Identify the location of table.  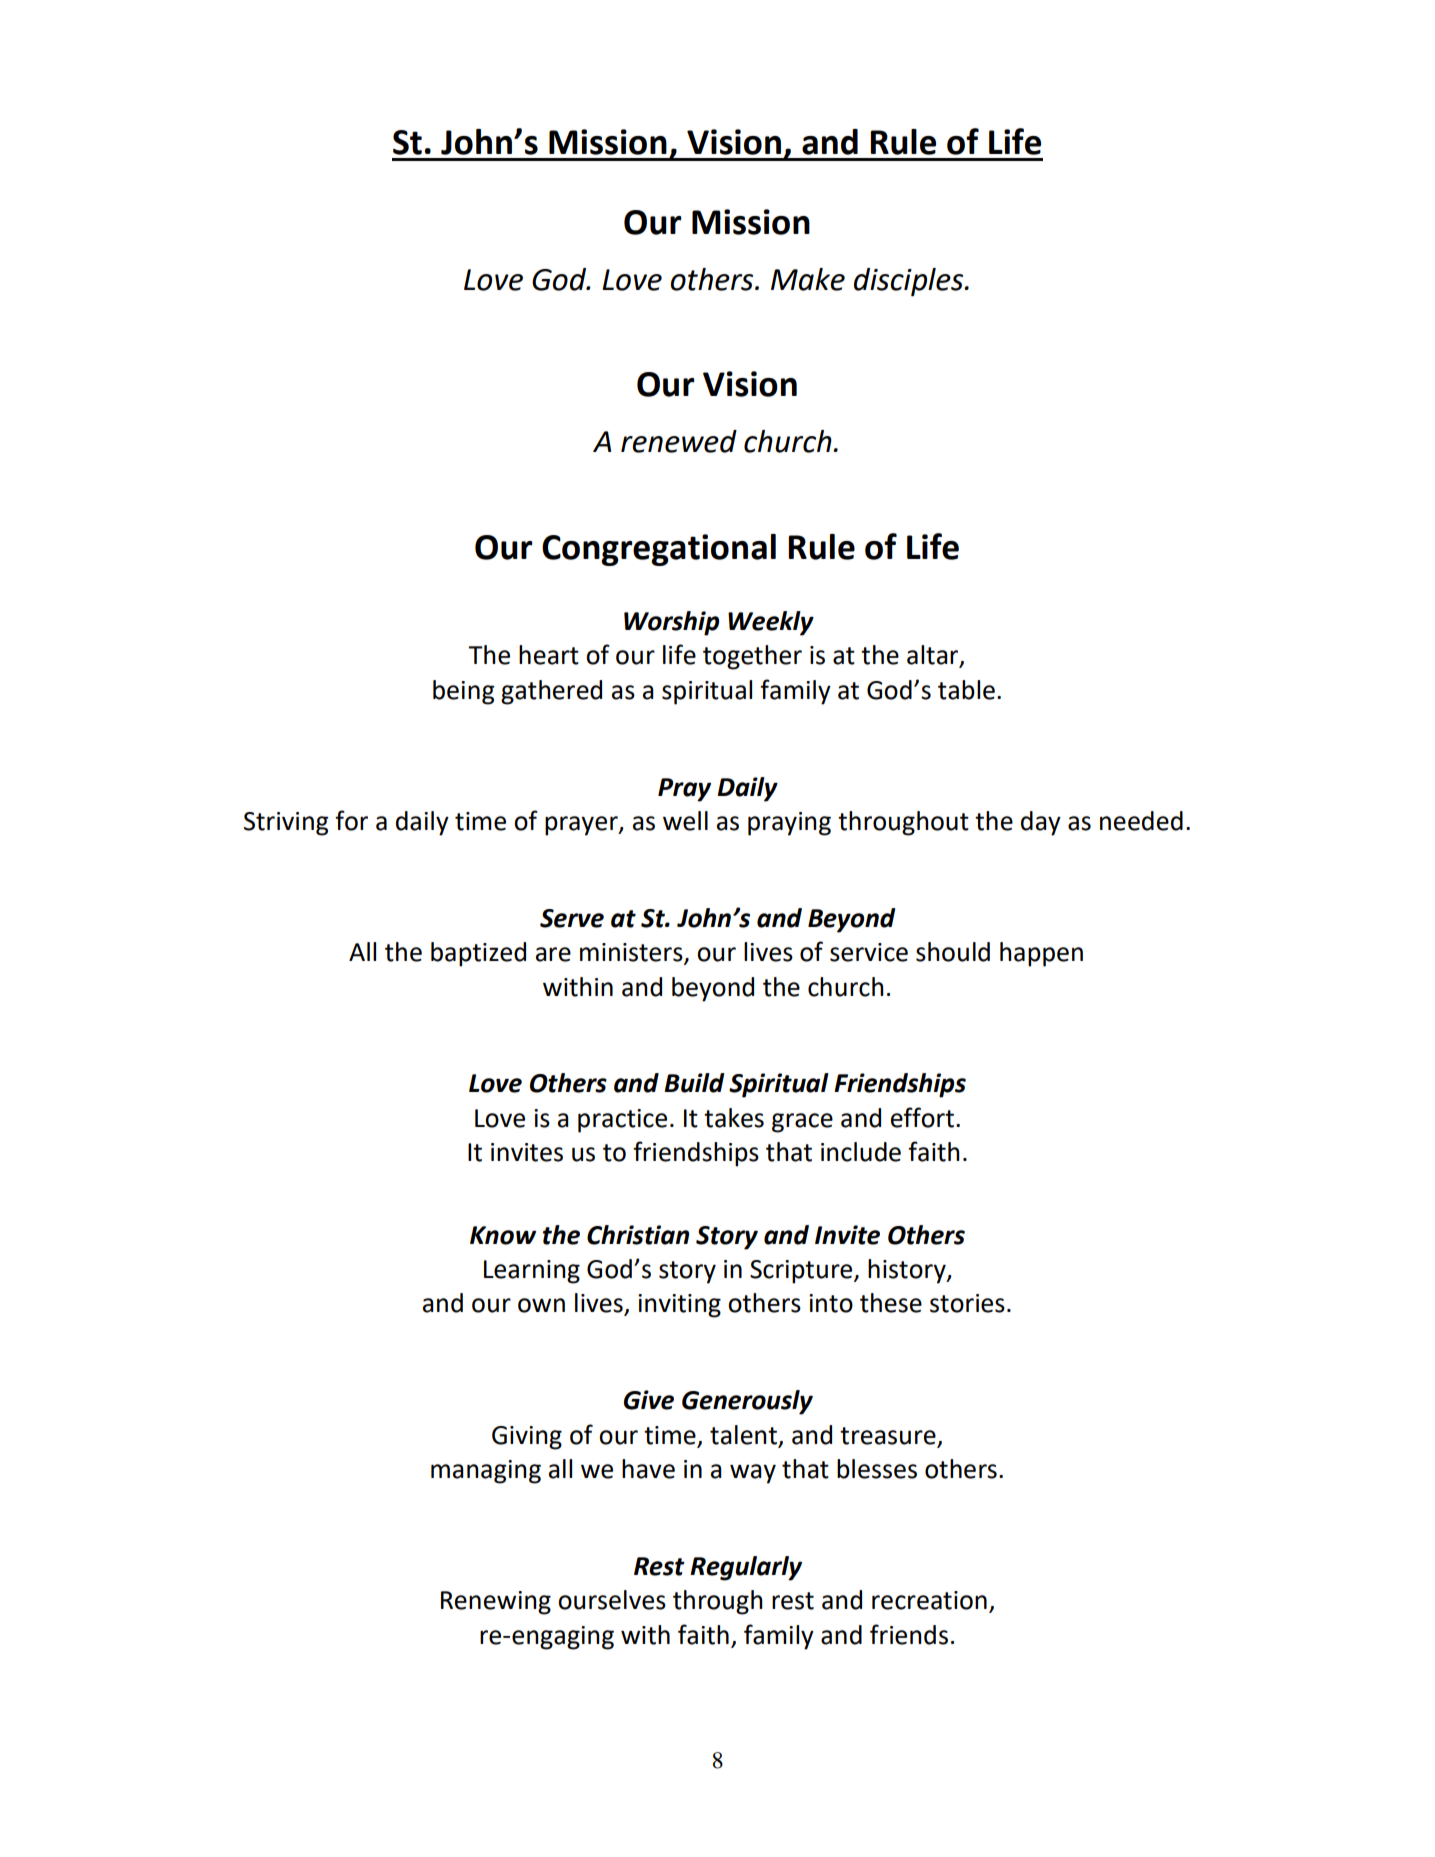
(966, 690).
